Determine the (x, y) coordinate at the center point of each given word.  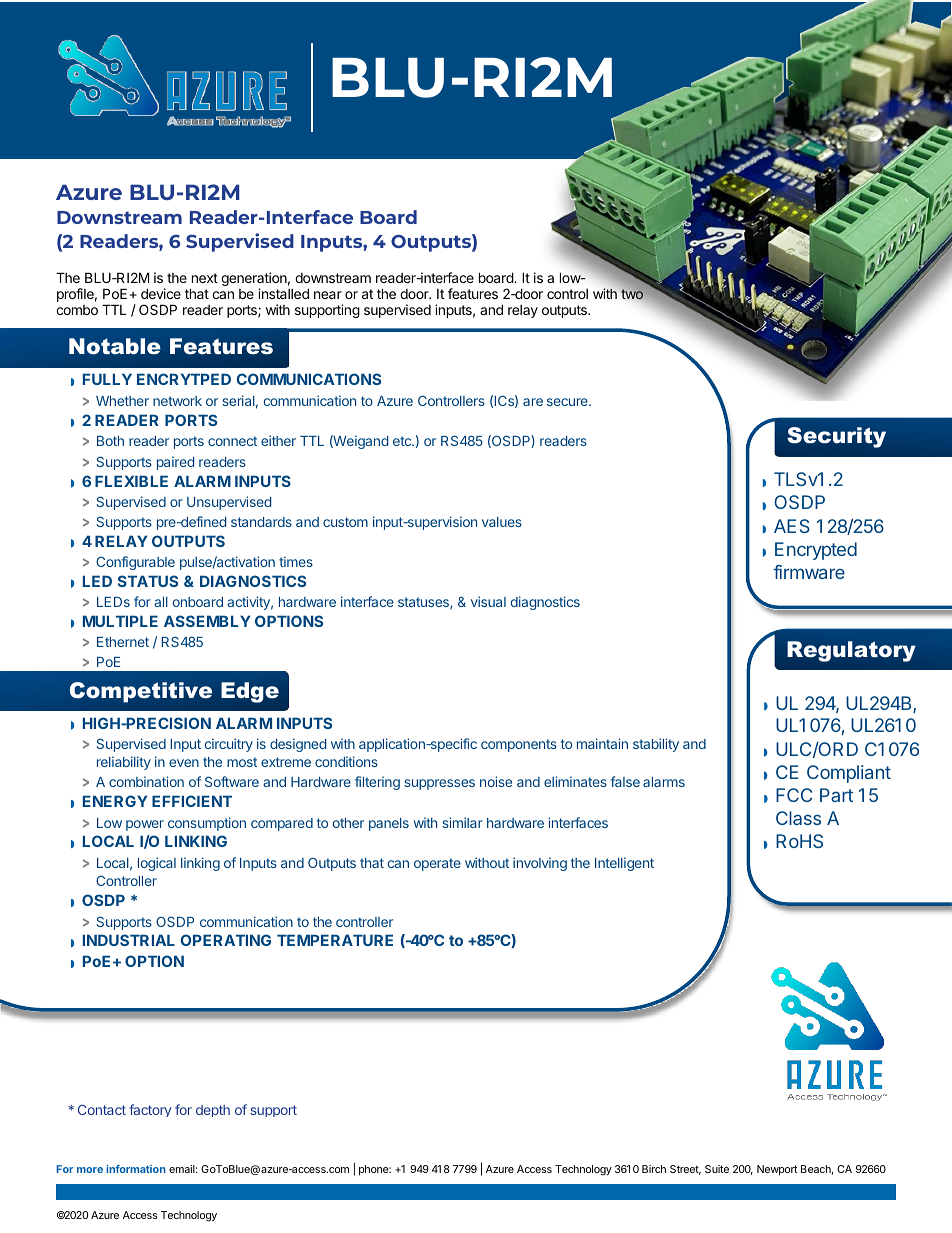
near (328, 295)
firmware (809, 572)
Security (836, 437)
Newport (777, 1170)
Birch (654, 1169)
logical (157, 864)
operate (437, 864)
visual (488, 601)
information (136, 1169)
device (161, 293)
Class (798, 818)
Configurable (135, 563)
